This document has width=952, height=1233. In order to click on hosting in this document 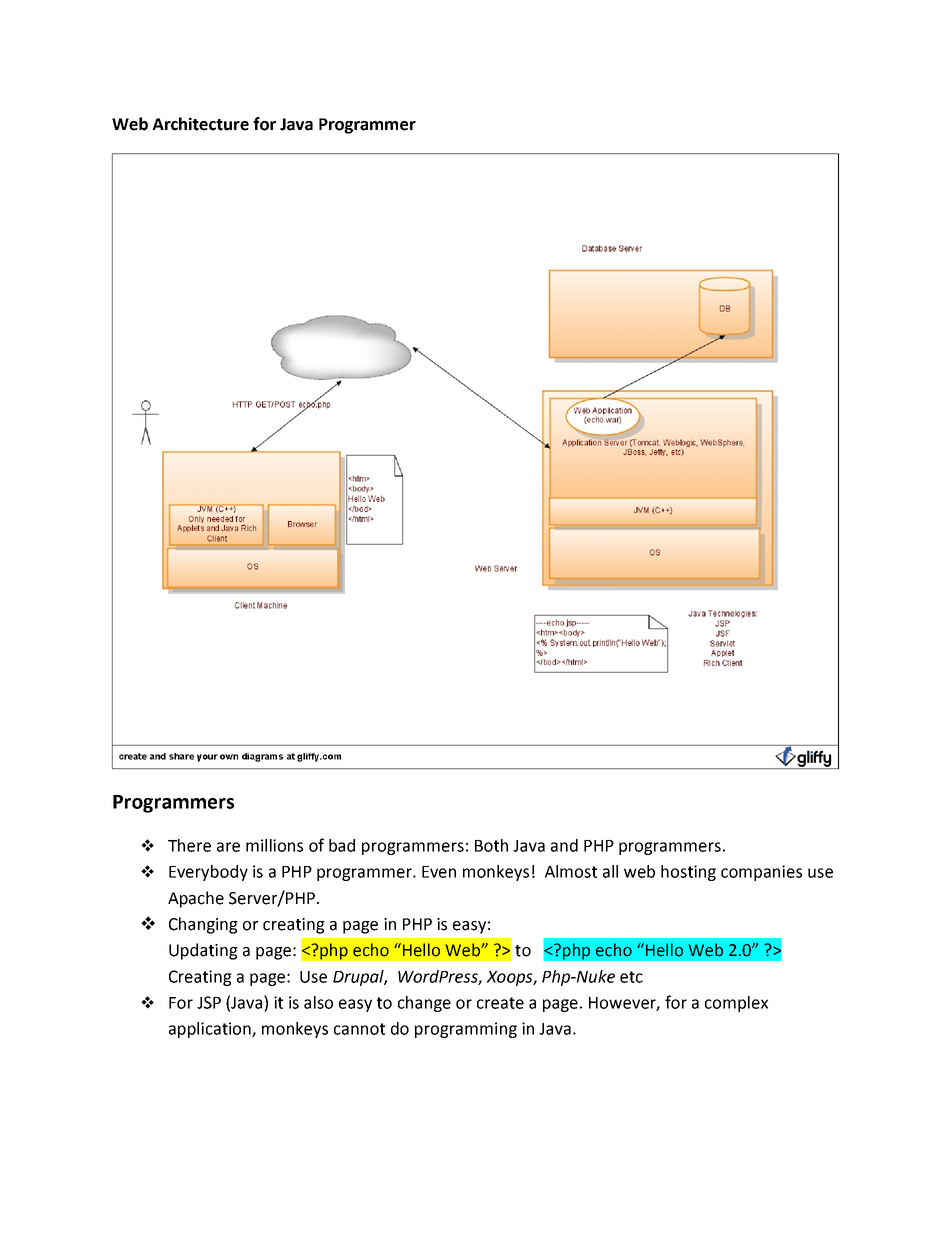, I will do `click(688, 873)`.
